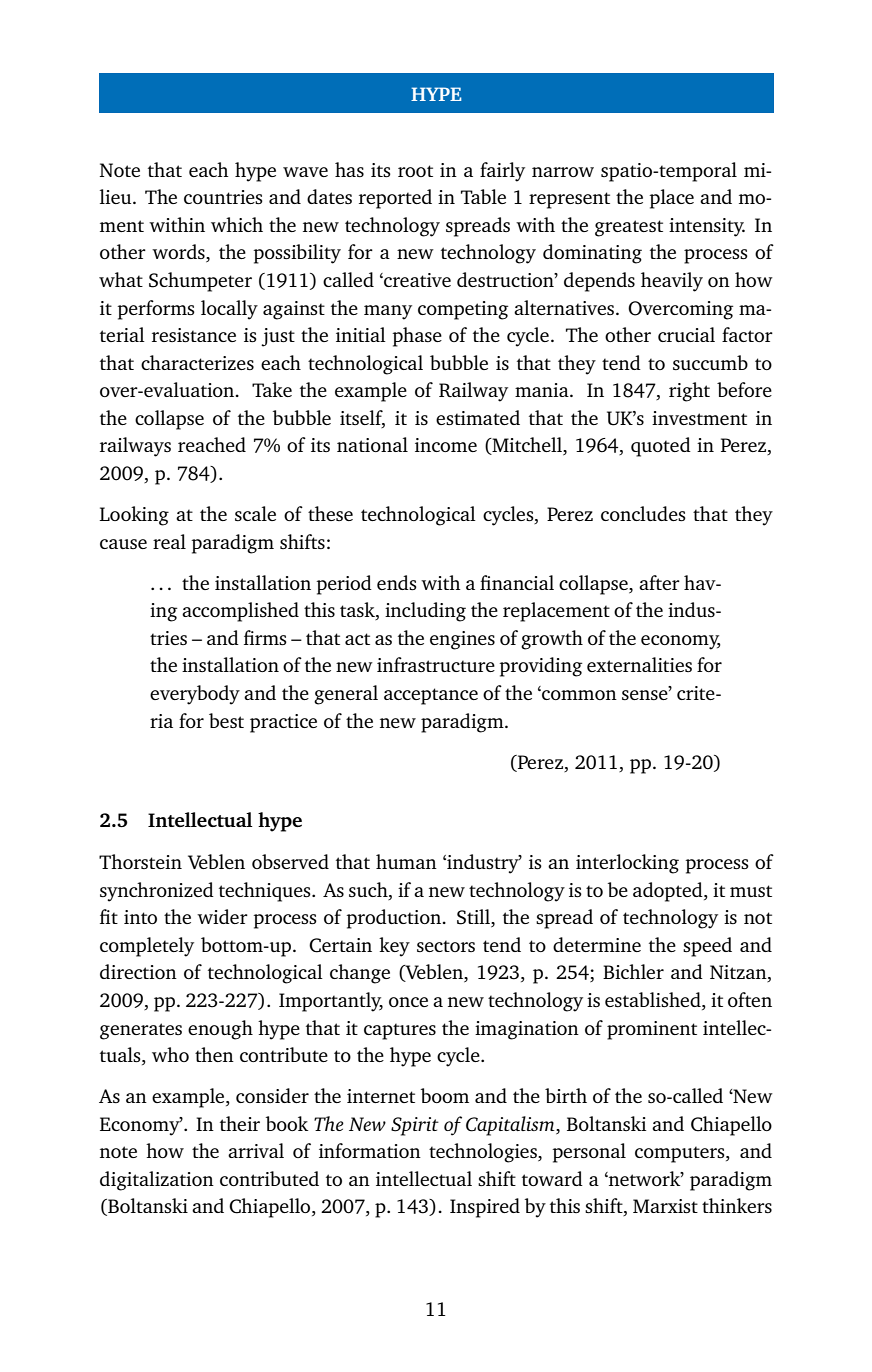  Describe the element at coordinates (627, 864) in the page. I see `interlocking` at that location.
